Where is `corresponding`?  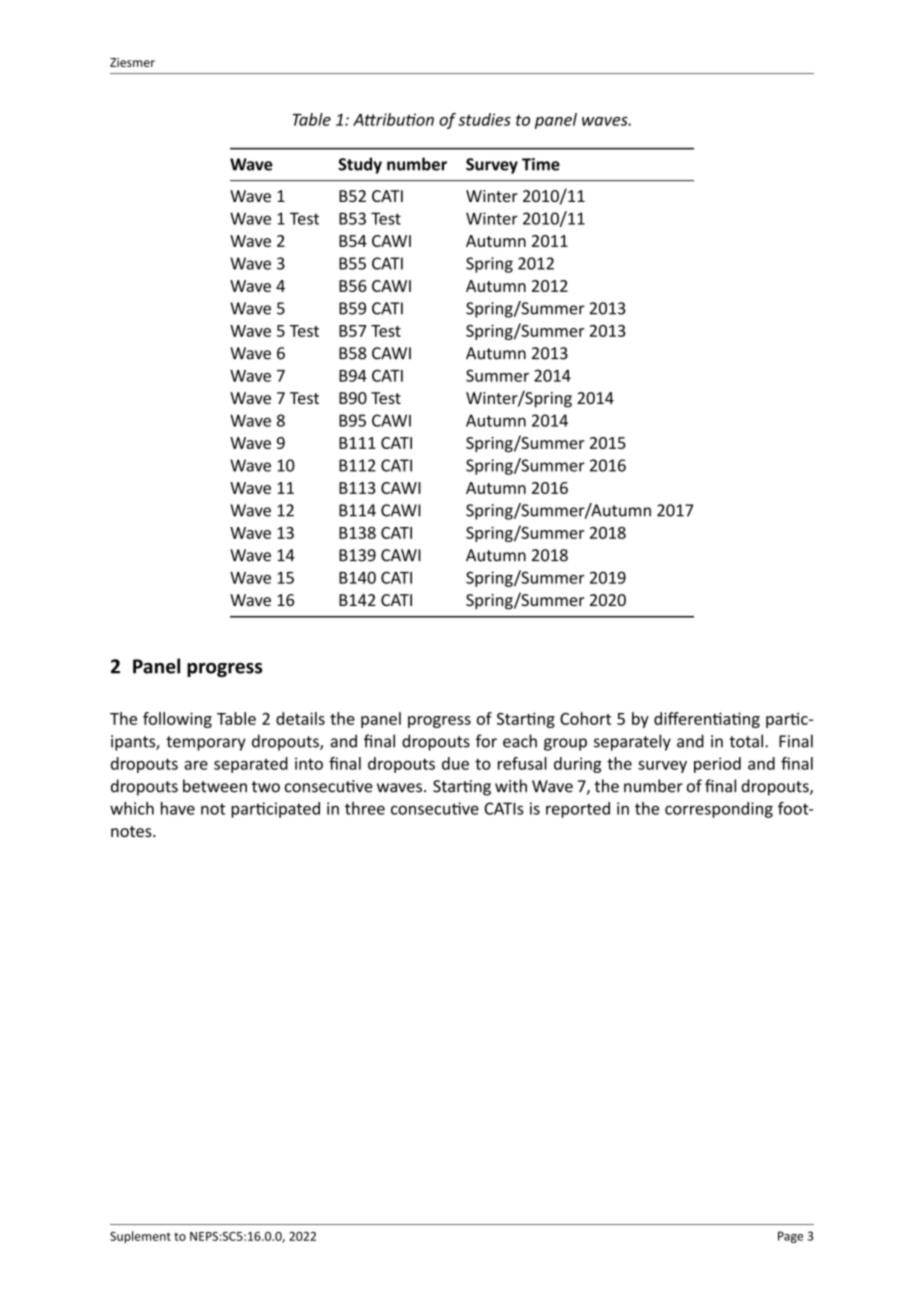
corresponding is located at coordinates (719, 810).
